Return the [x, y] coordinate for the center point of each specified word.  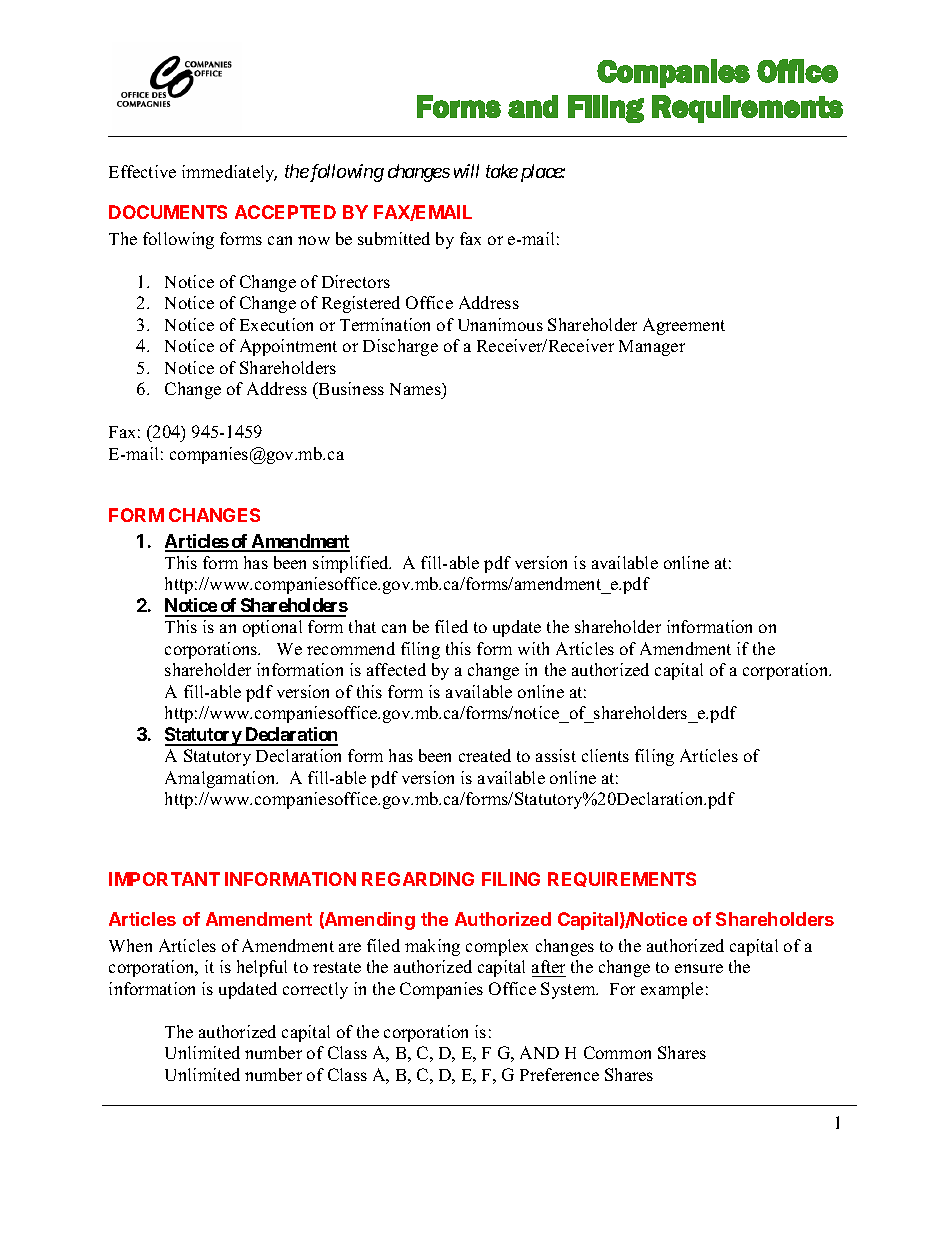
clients [605, 755]
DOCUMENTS [168, 212]
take [502, 171]
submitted [394, 238]
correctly [315, 990]
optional [272, 628]
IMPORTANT [164, 879]
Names [416, 389]
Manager [652, 348]
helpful [262, 968]
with [533, 648]
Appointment [288, 347]
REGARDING [418, 879]
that [362, 626]
